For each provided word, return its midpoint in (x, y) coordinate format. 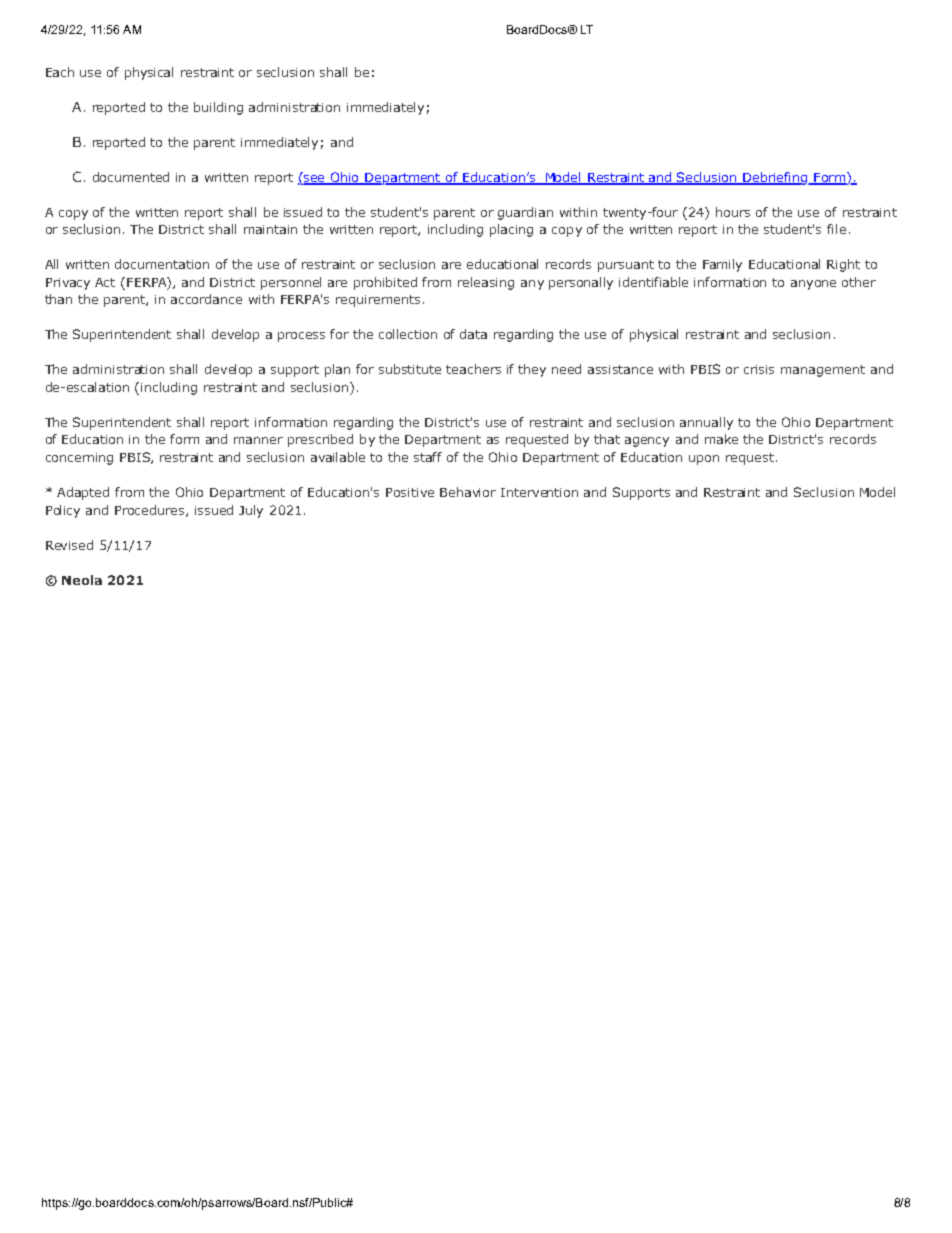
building (218, 108)
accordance (206, 299)
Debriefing (775, 178)
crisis (759, 369)
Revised (69, 545)
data (473, 334)
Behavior (468, 492)
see (315, 178)
